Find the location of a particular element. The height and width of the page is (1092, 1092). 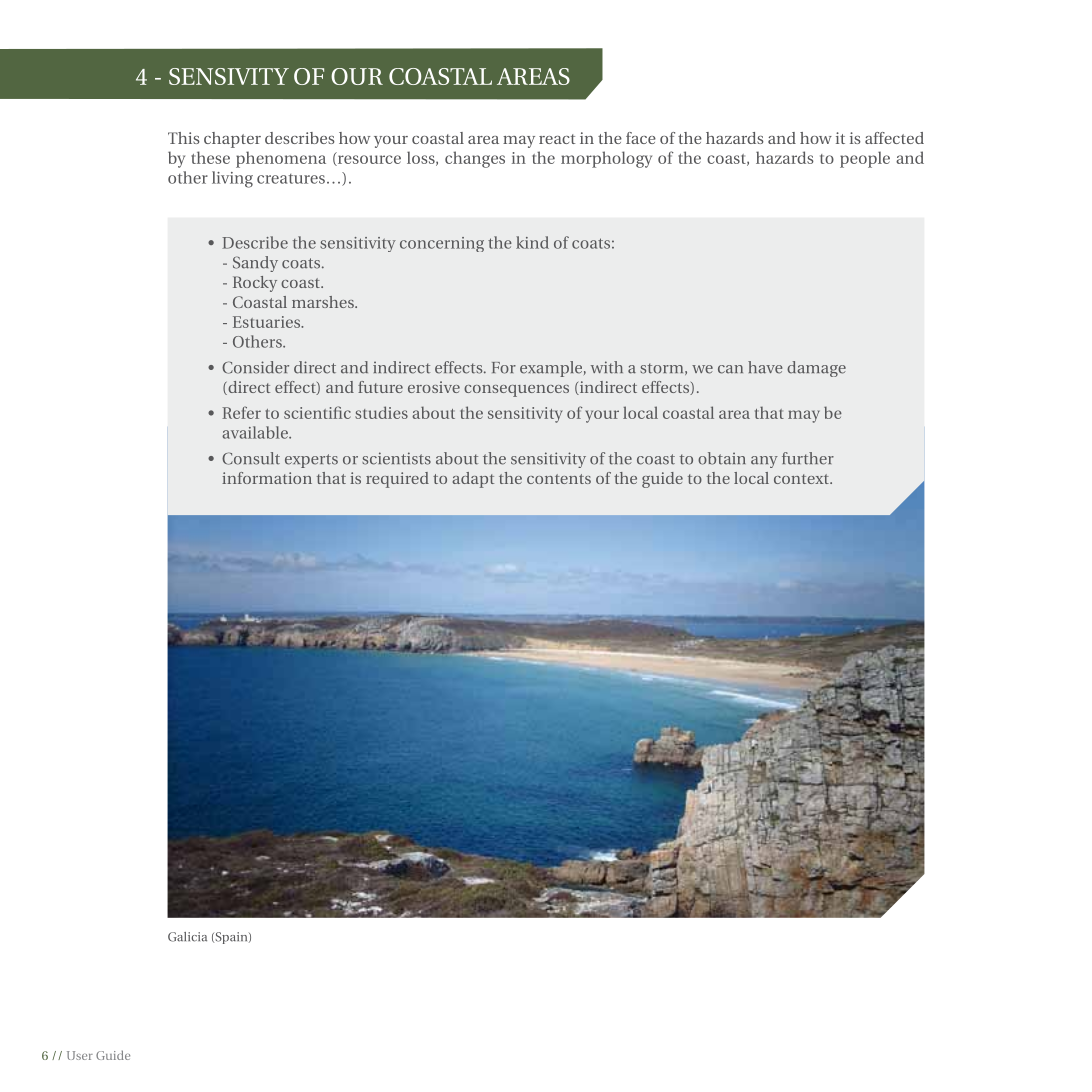

damage is located at coordinates (816, 369).
